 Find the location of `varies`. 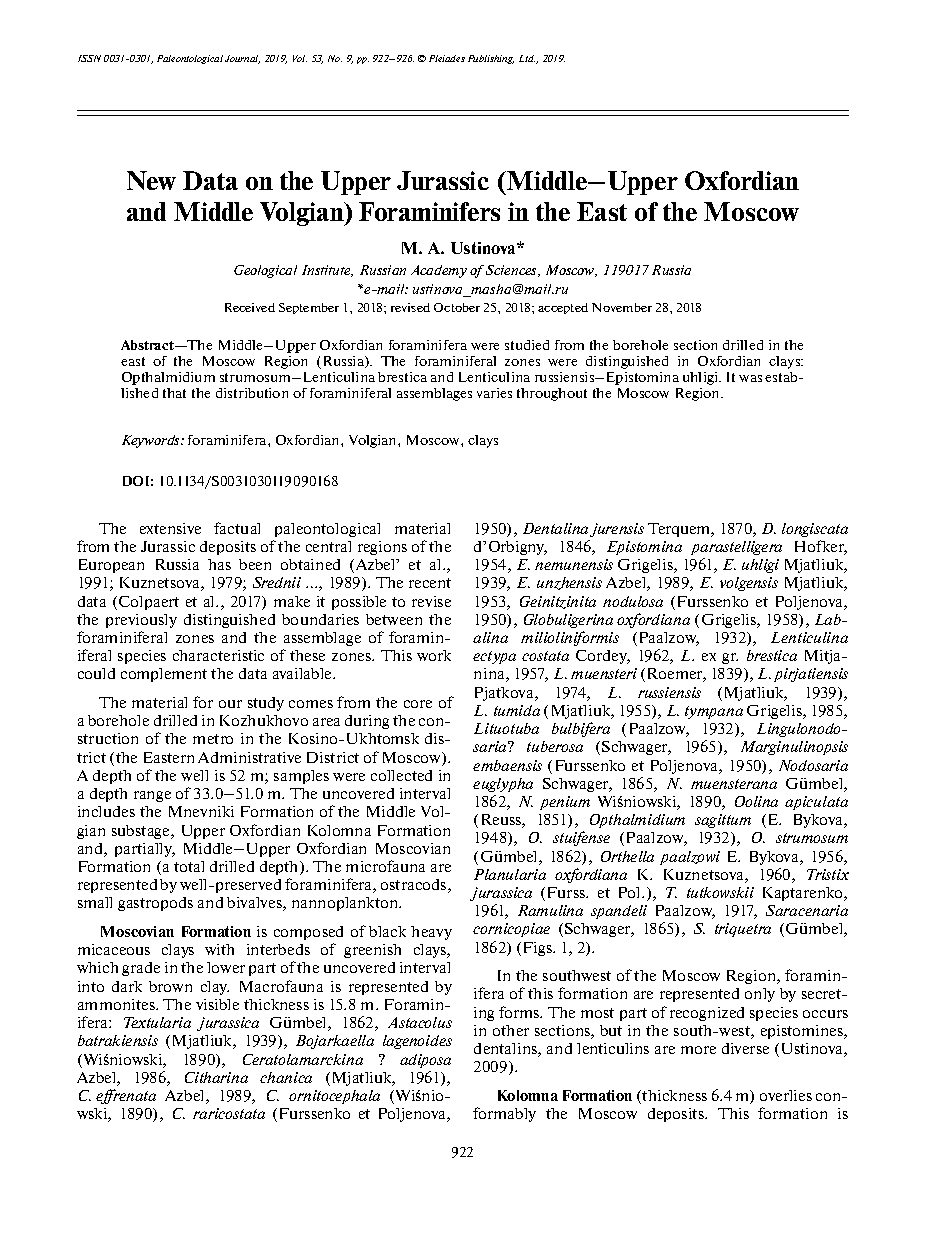

varies is located at coordinates (494, 393).
